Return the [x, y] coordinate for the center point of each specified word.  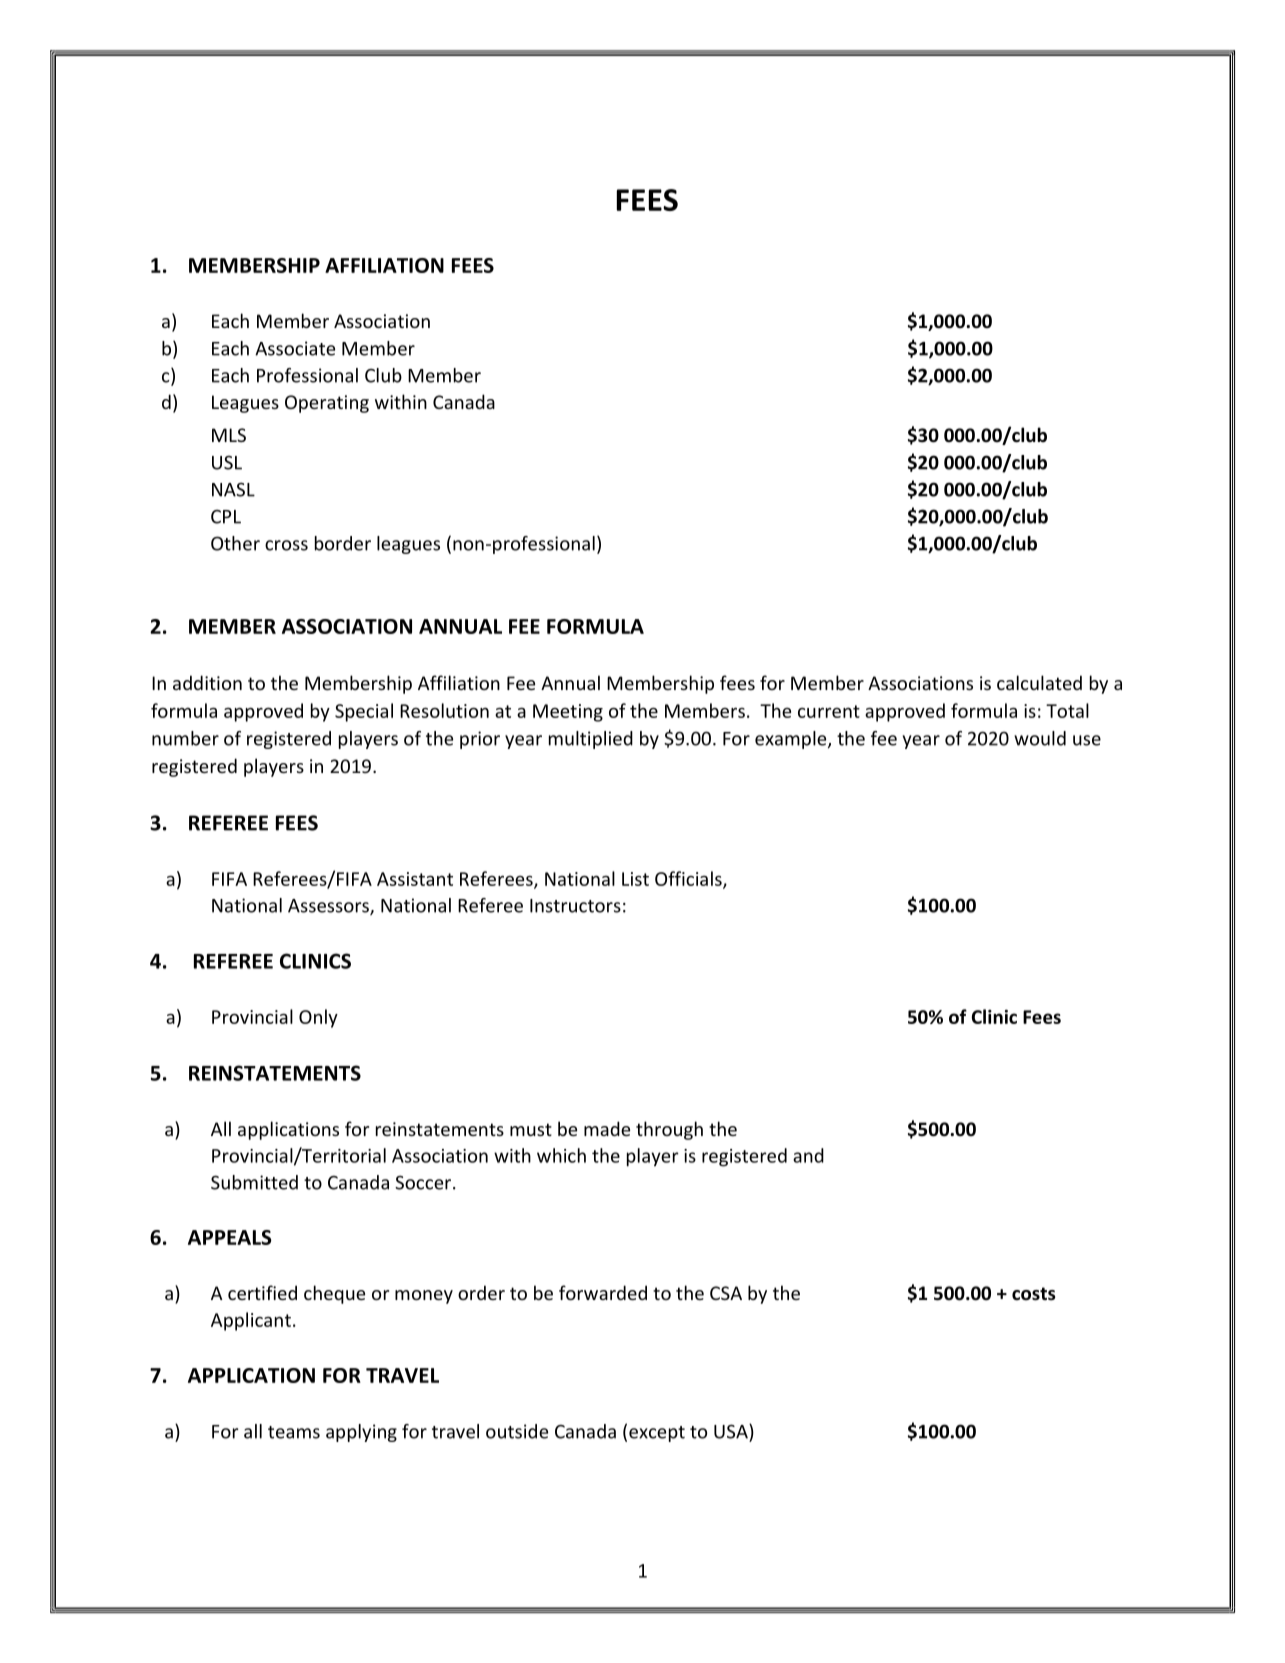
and [808, 1155]
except [657, 1434]
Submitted [254, 1182]
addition [207, 682]
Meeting [568, 713]
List [635, 879]
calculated [1039, 682]
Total [1067, 710]
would [1040, 738]
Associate [295, 348]
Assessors [329, 907]
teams [294, 1432]
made [607, 1128]
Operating [327, 404]
